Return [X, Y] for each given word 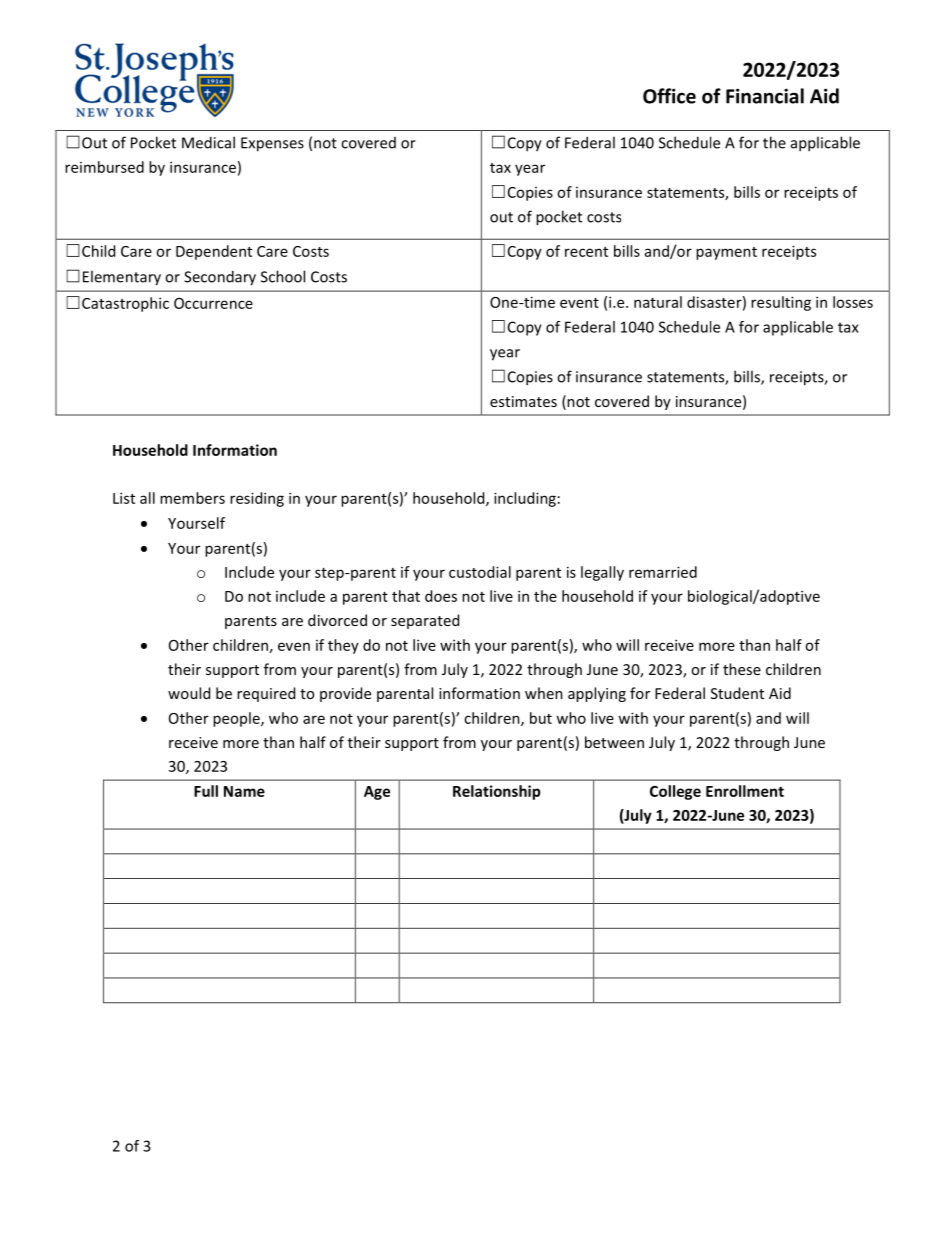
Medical [208, 142]
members [192, 498]
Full [206, 791]
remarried [663, 572]
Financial [765, 96]
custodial [480, 572]
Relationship [497, 792]
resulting [781, 303]
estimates [523, 401]
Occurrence [213, 303]
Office [669, 96]
